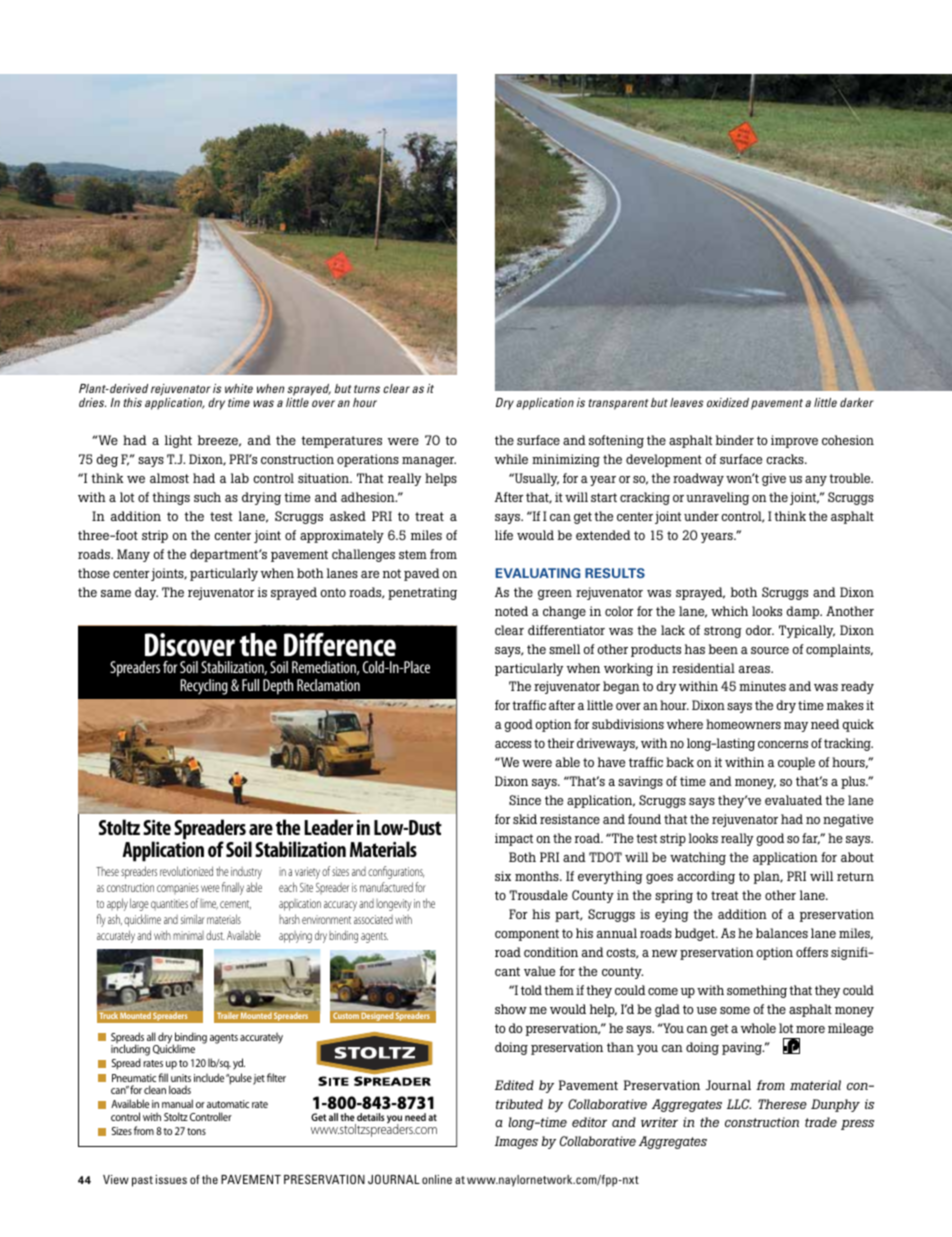 Image resolution: width=952 pixels, height=1237 pixels. What do you see at coordinates (821, 1122) in the screenshot?
I see `trade` at bounding box center [821, 1122].
